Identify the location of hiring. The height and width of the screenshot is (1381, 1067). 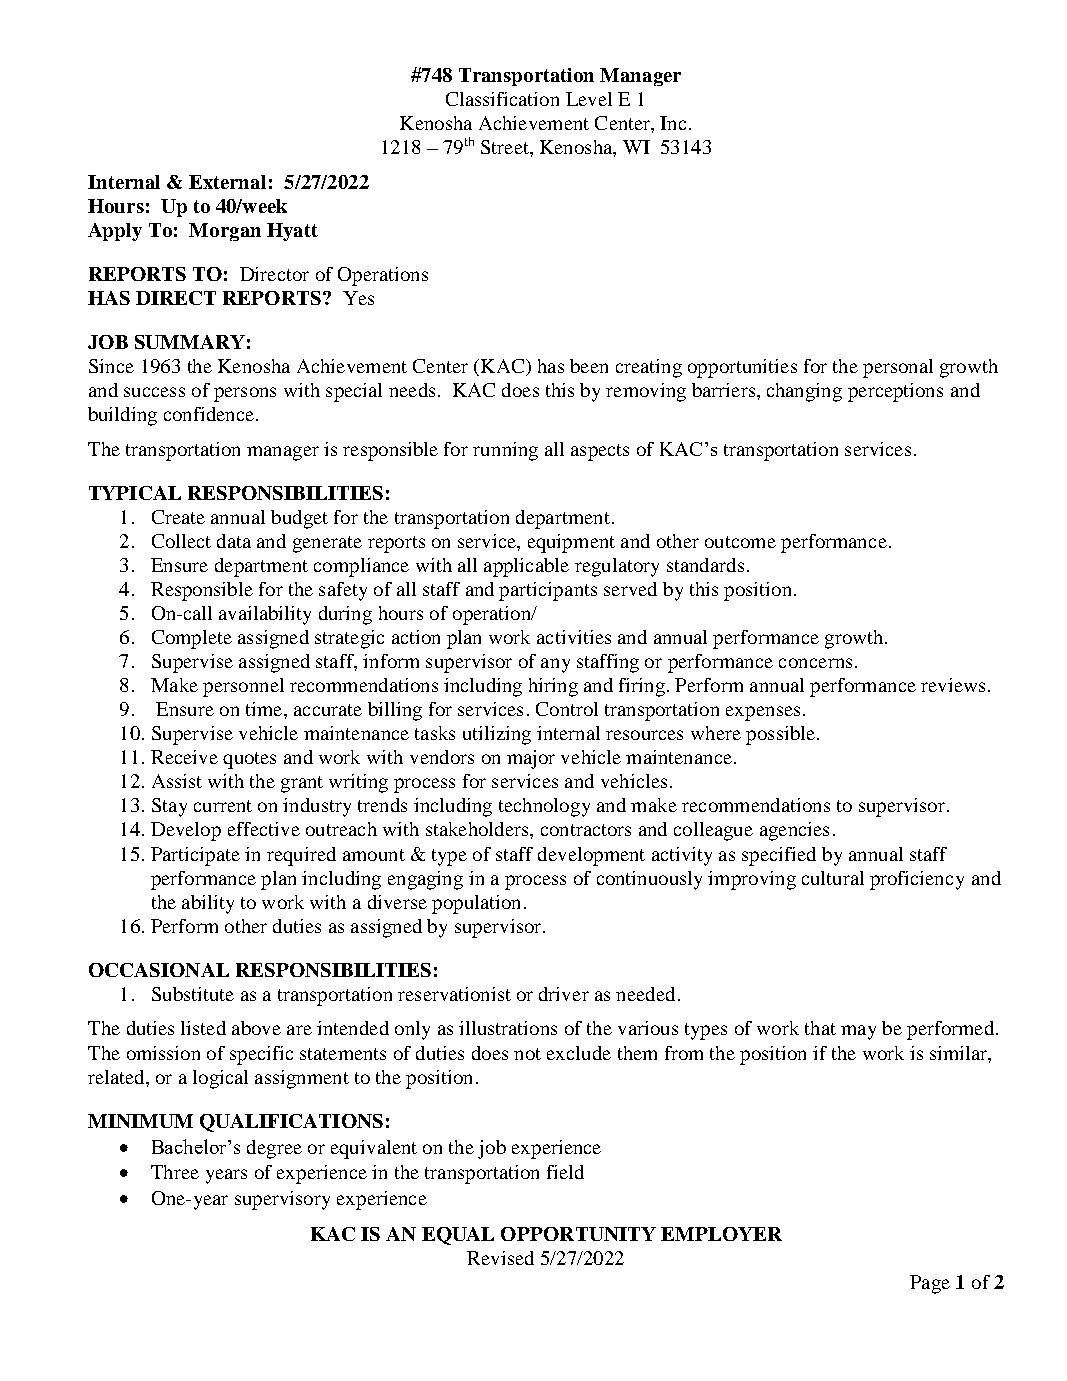
(553, 687).
